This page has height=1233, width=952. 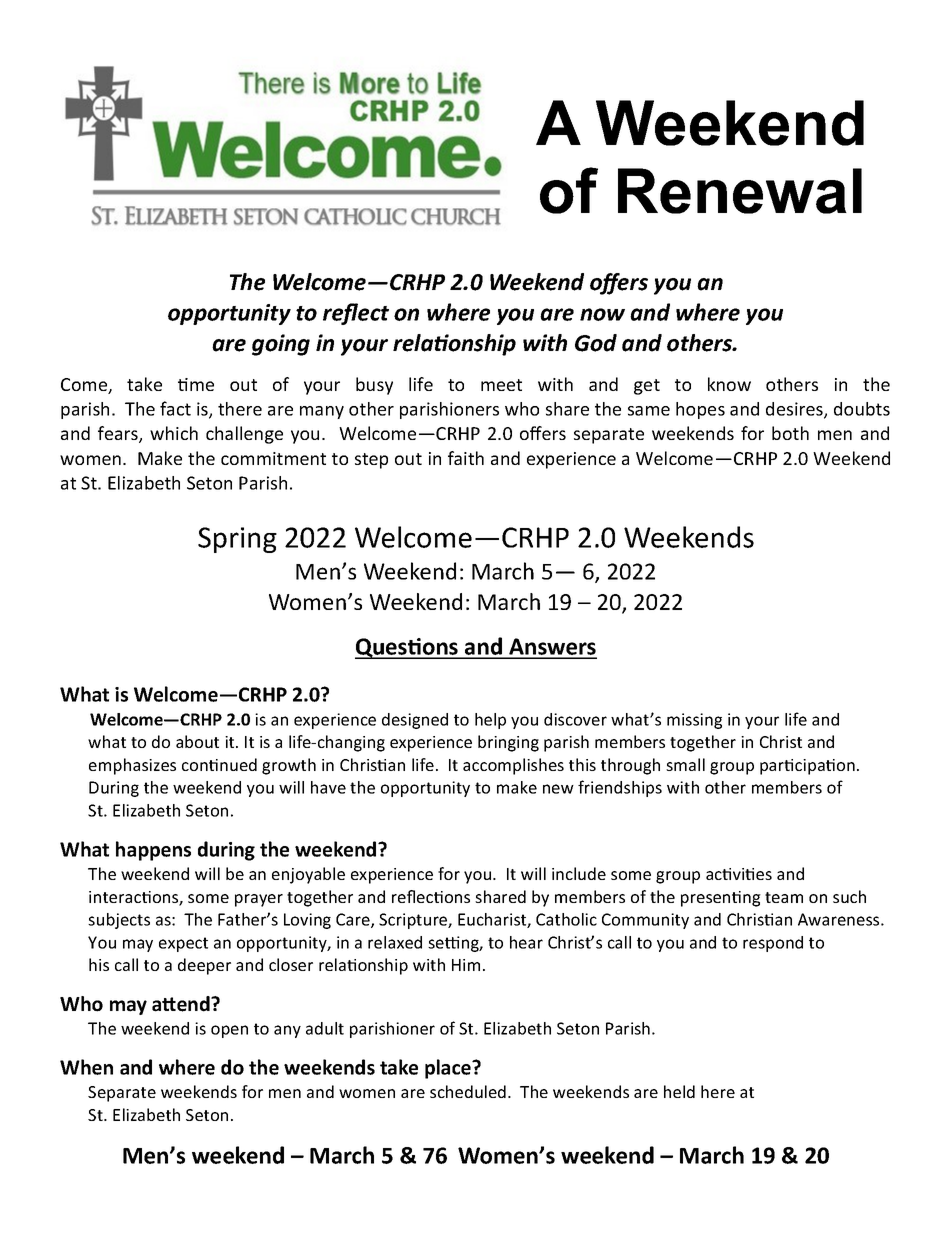 I want to click on accomplishes, so click(x=513, y=766).
